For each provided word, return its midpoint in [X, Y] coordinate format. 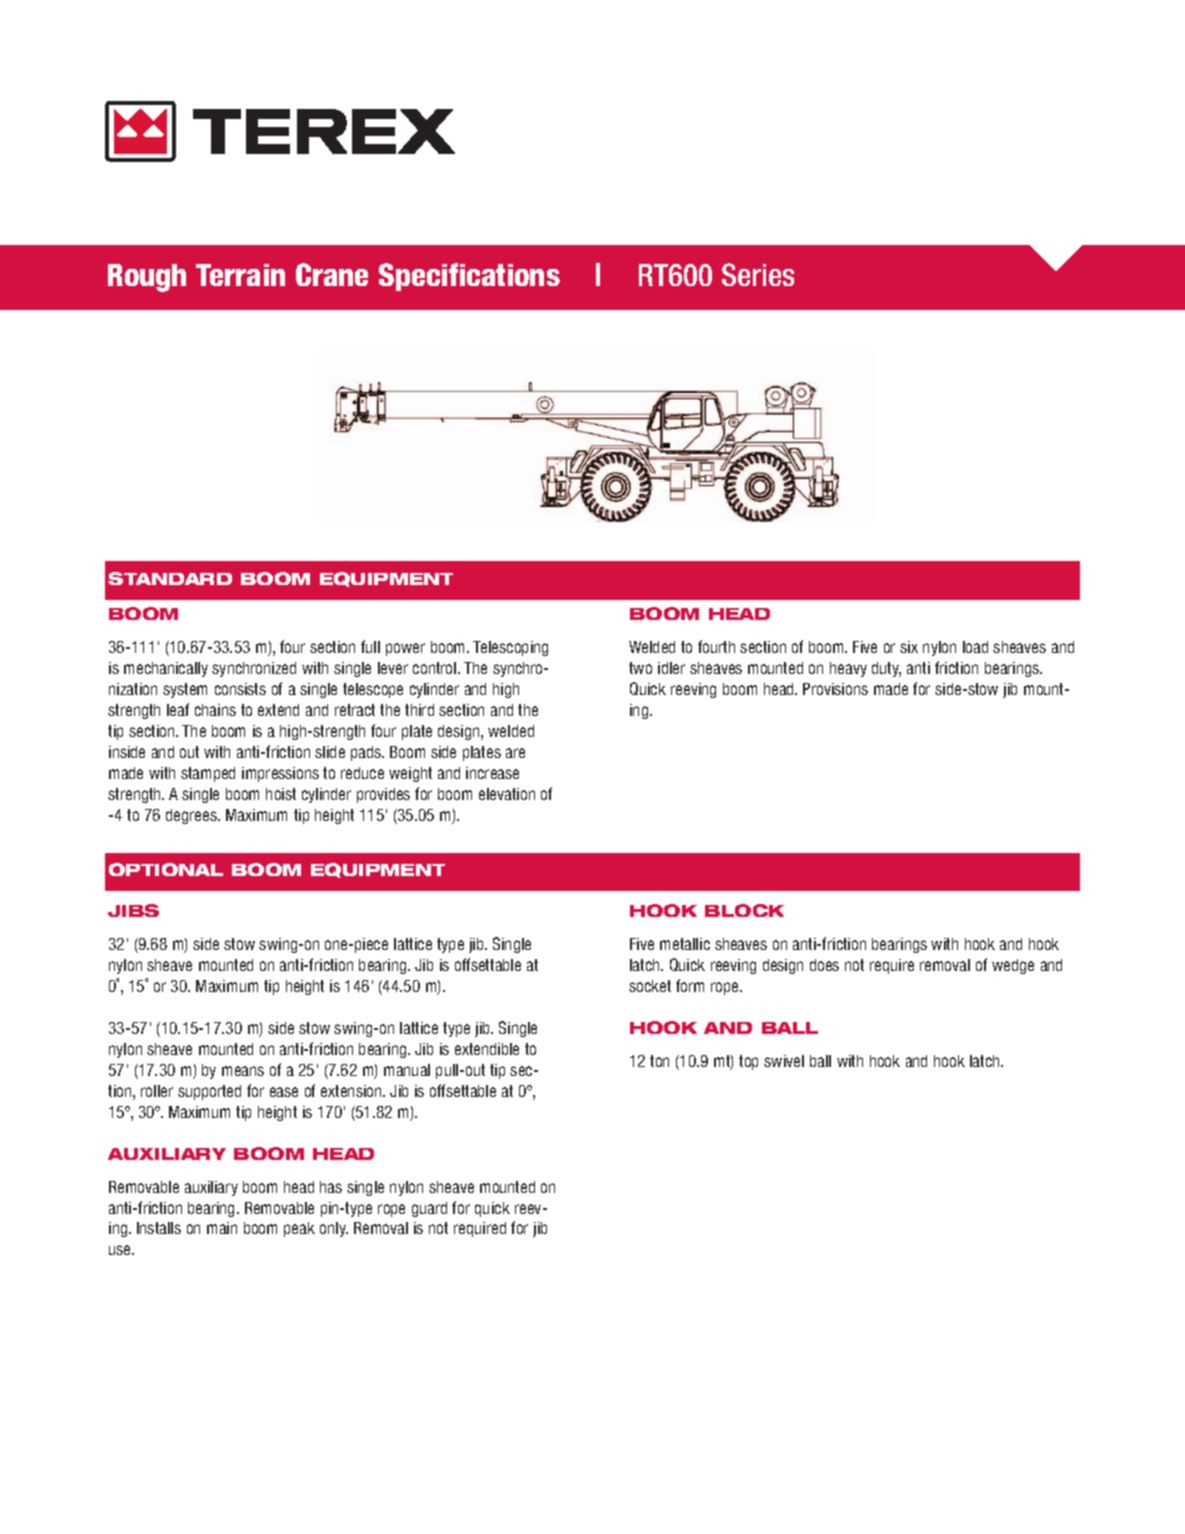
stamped [208, 774]
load [975, 647]
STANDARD [170, 578]
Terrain [240, 275]
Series [758, 274]
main [222, 1228]
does [824, 965]
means [243, 1071]
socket [650, 986]
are [515, 753]
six [909, 647]
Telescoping [510, 648]
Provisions [835, 689]
